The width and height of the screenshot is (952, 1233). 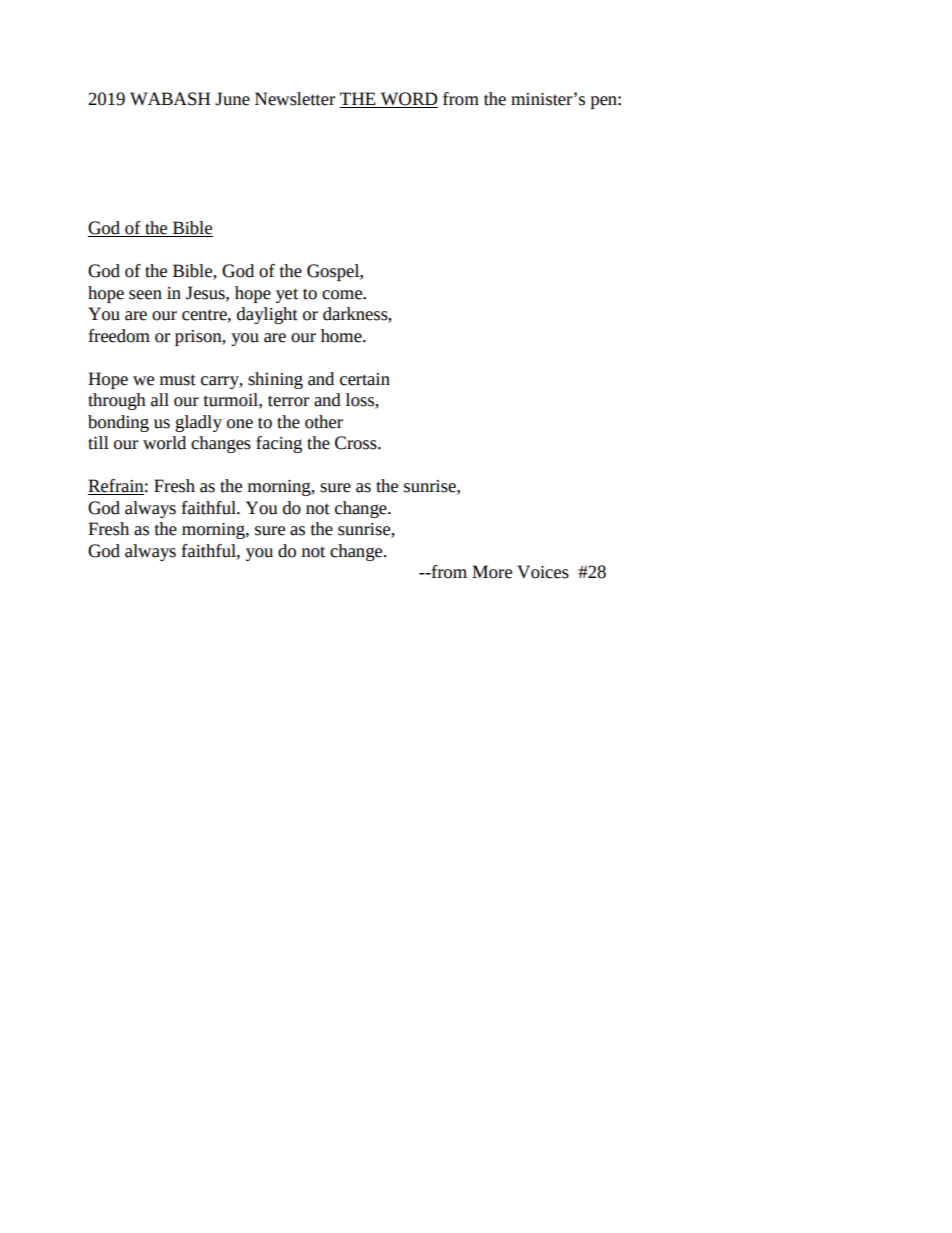 I want to click on More, so click(x=492, y=572).
